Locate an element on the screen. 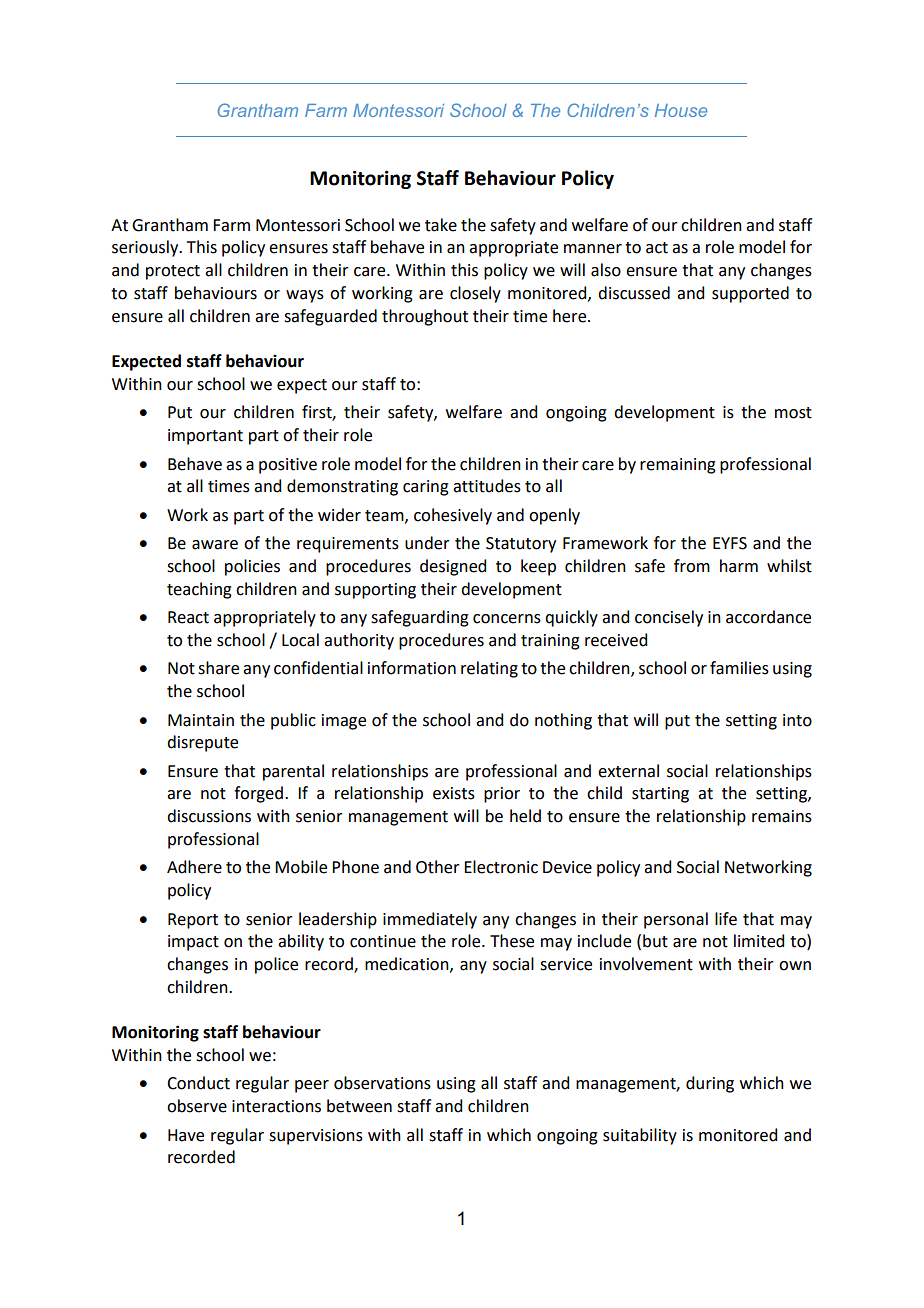 The width and height of the screenshot is (924, 1308). House is located at coordinates (681, 110).
